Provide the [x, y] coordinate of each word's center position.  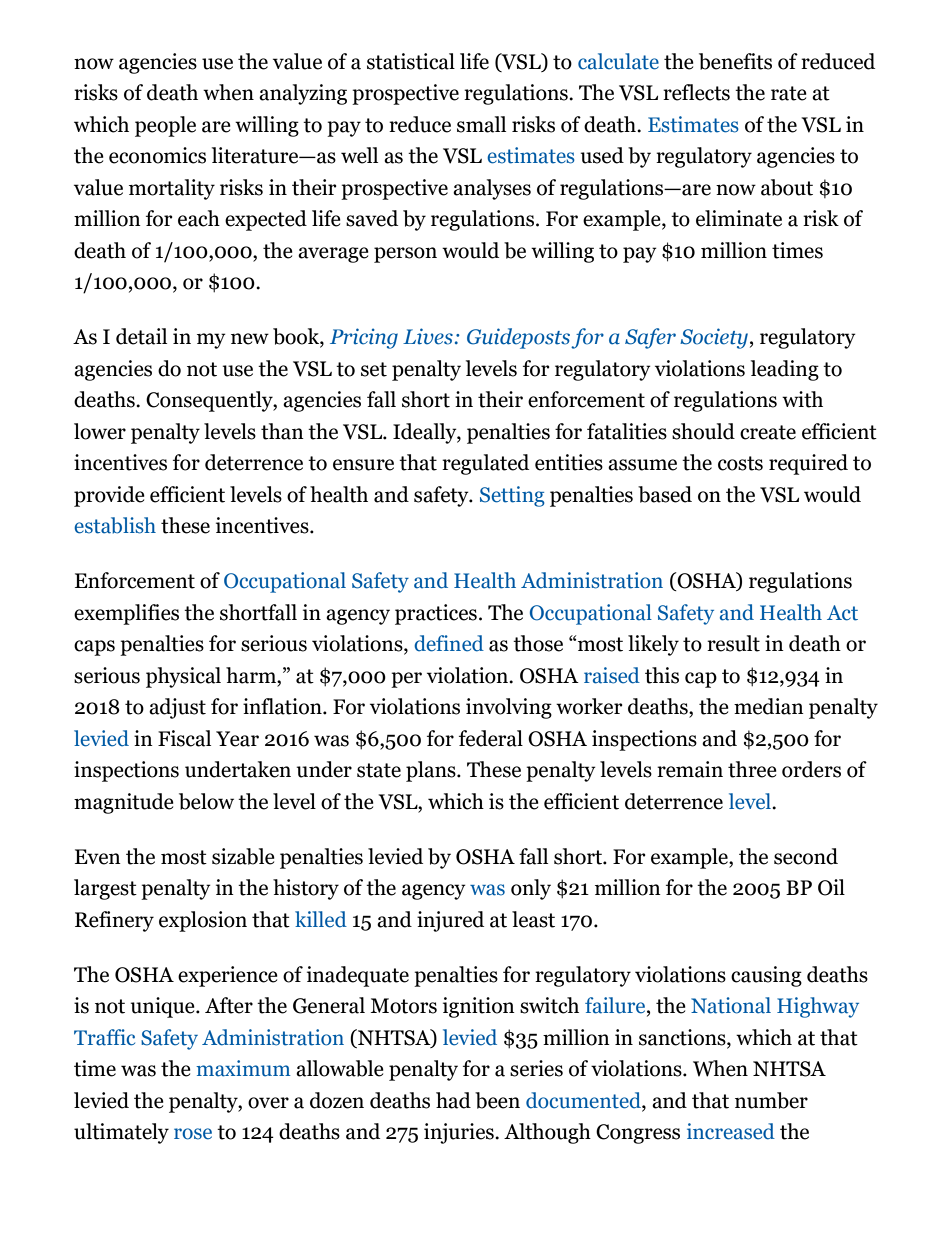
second [806, 856]
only [531, 889]
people [165, 126]
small [481, 124]
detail [141, 336]
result [733, 643]
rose [193, 1134]
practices [436, 614]
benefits [735, 61]
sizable [243, 856]
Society [714, 338]
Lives [428, 336]
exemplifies [126, 614]
